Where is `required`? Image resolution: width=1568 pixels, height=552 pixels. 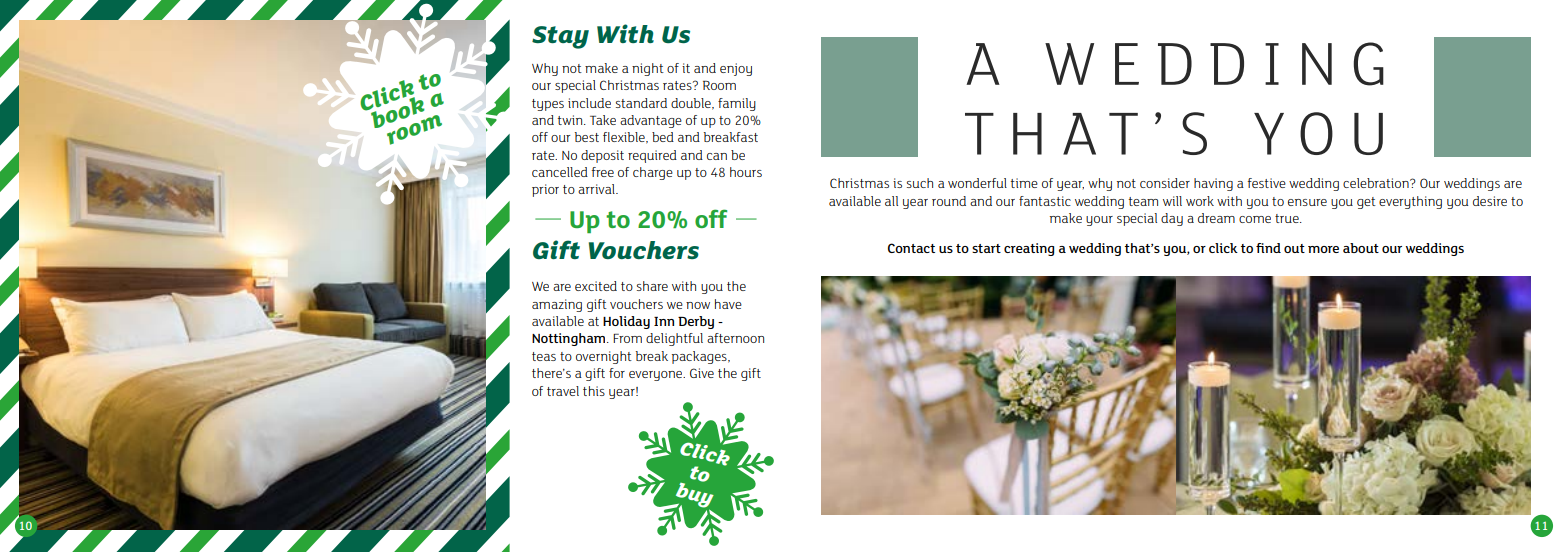 required is located at coordinates (652, 156).
